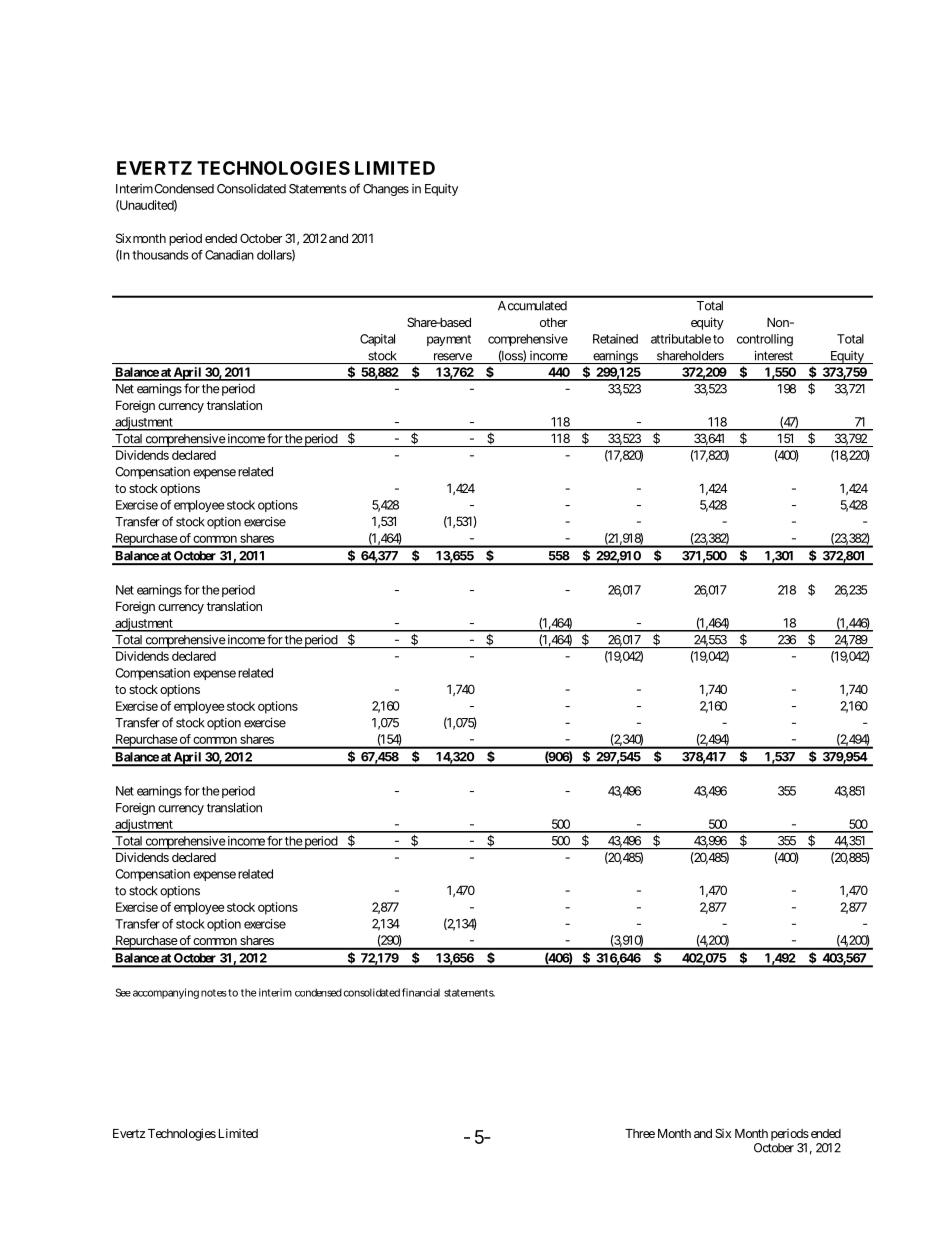 The image size is (952, 1233). Describe the element at coordinates (386, 190) in the screenshot. I see `Changes` at that location.
